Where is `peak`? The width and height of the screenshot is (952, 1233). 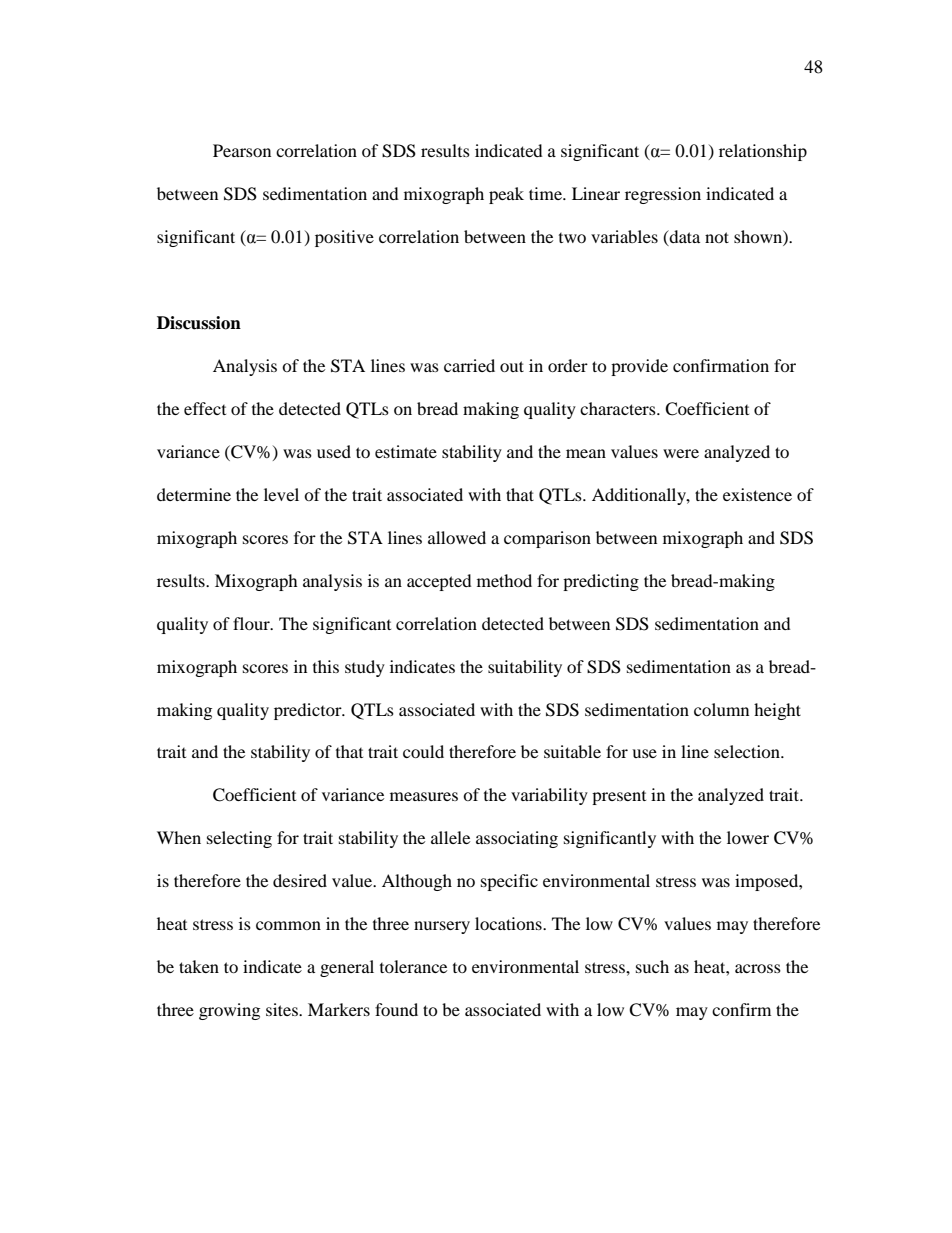 peak is located at coordinates (506, 195).
